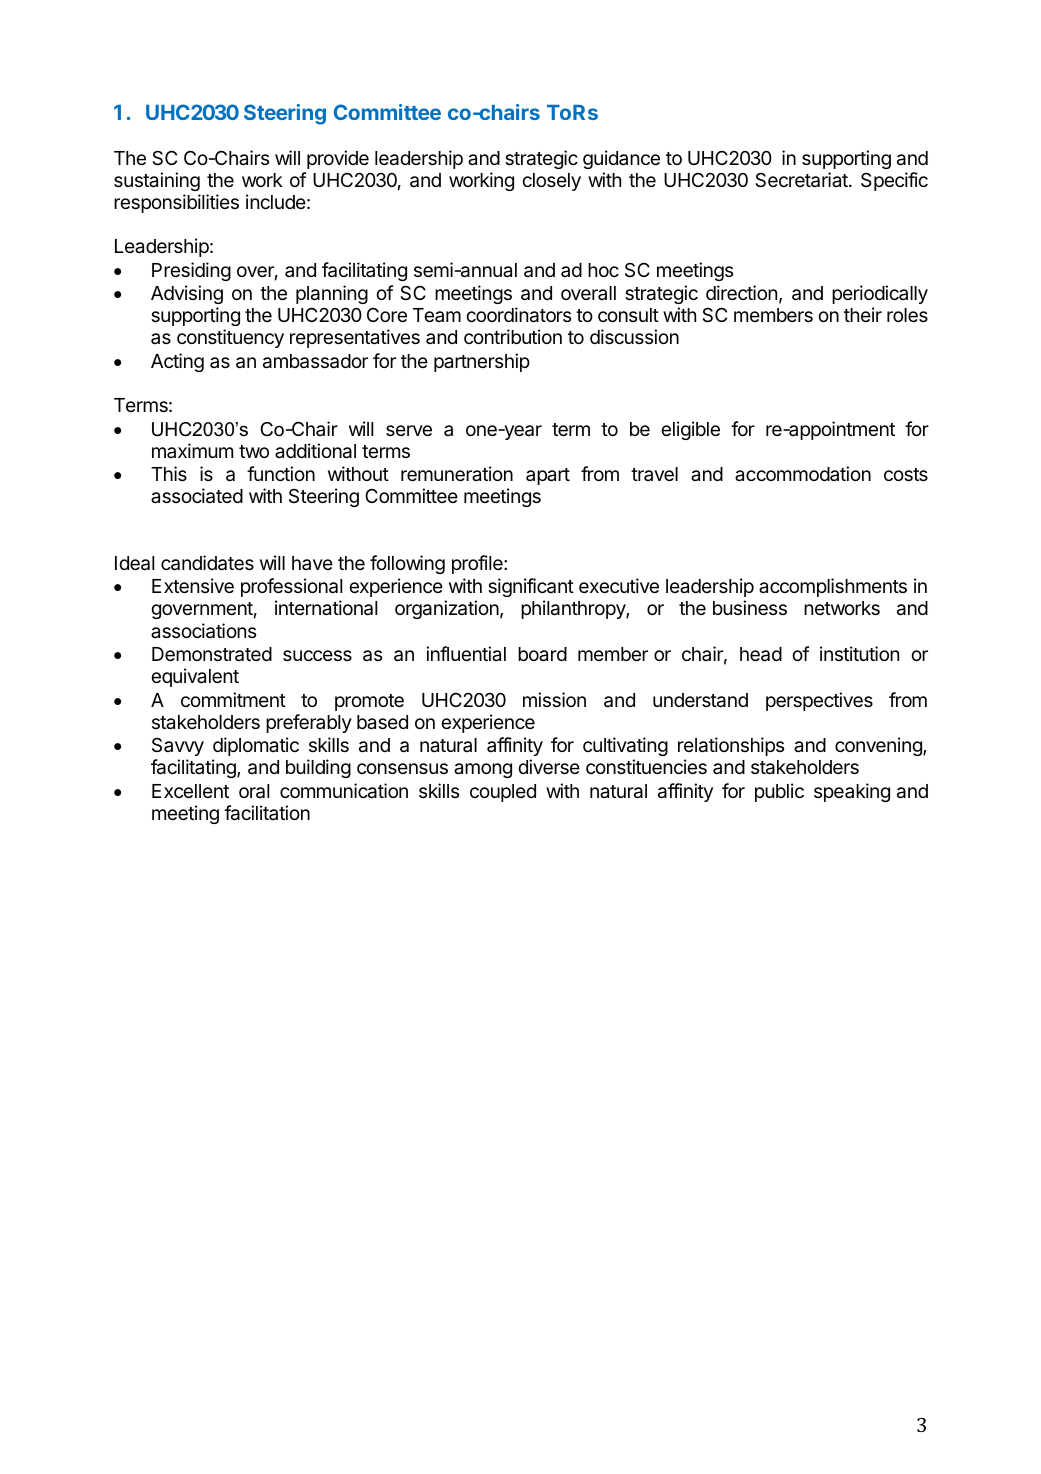 Image resolution: width=1041 pixels, height=1474 pixels. I want to click on public, so click(779, 792).
